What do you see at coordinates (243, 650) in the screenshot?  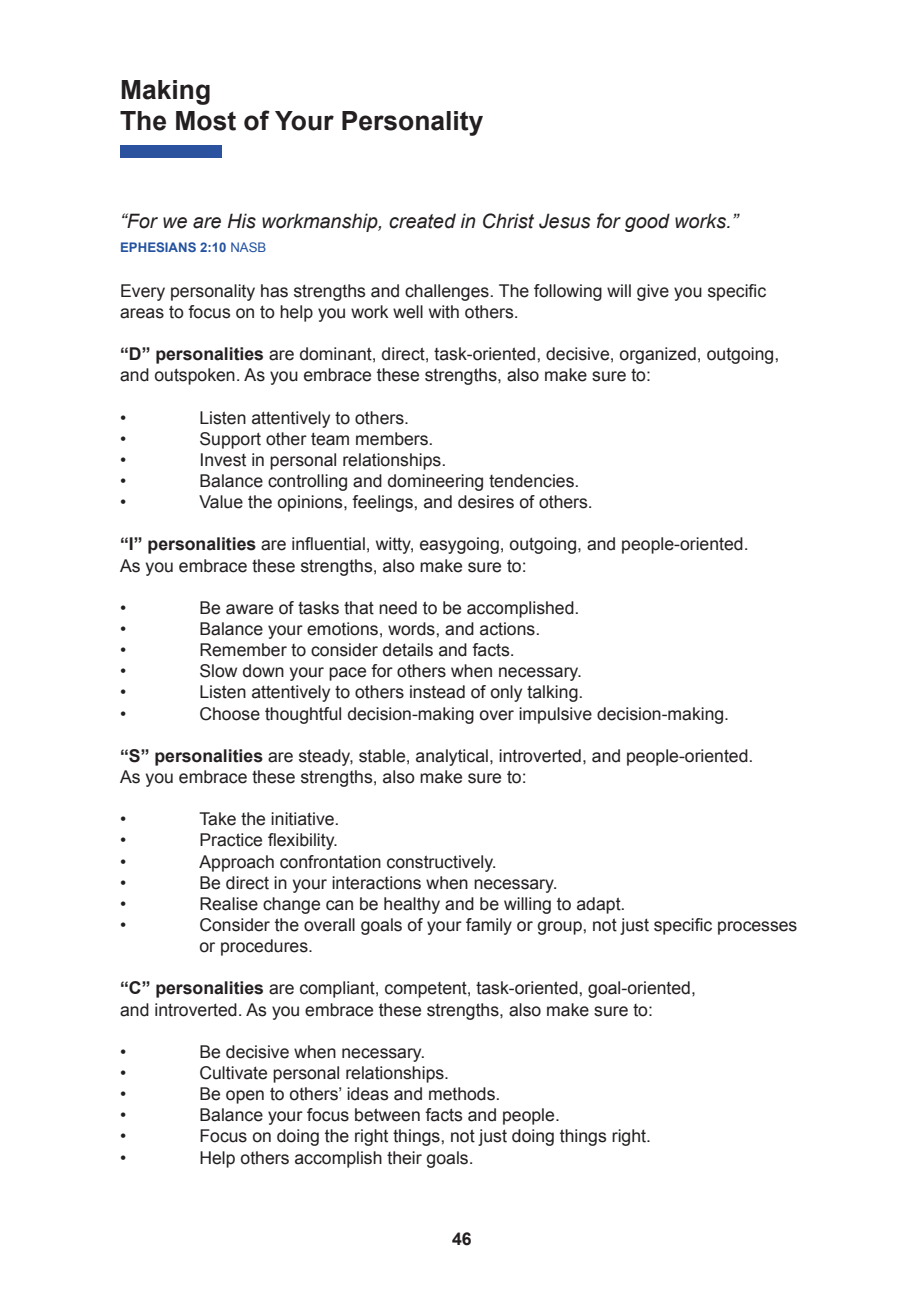 I see `Remember` at bounding box center [243, 650].
